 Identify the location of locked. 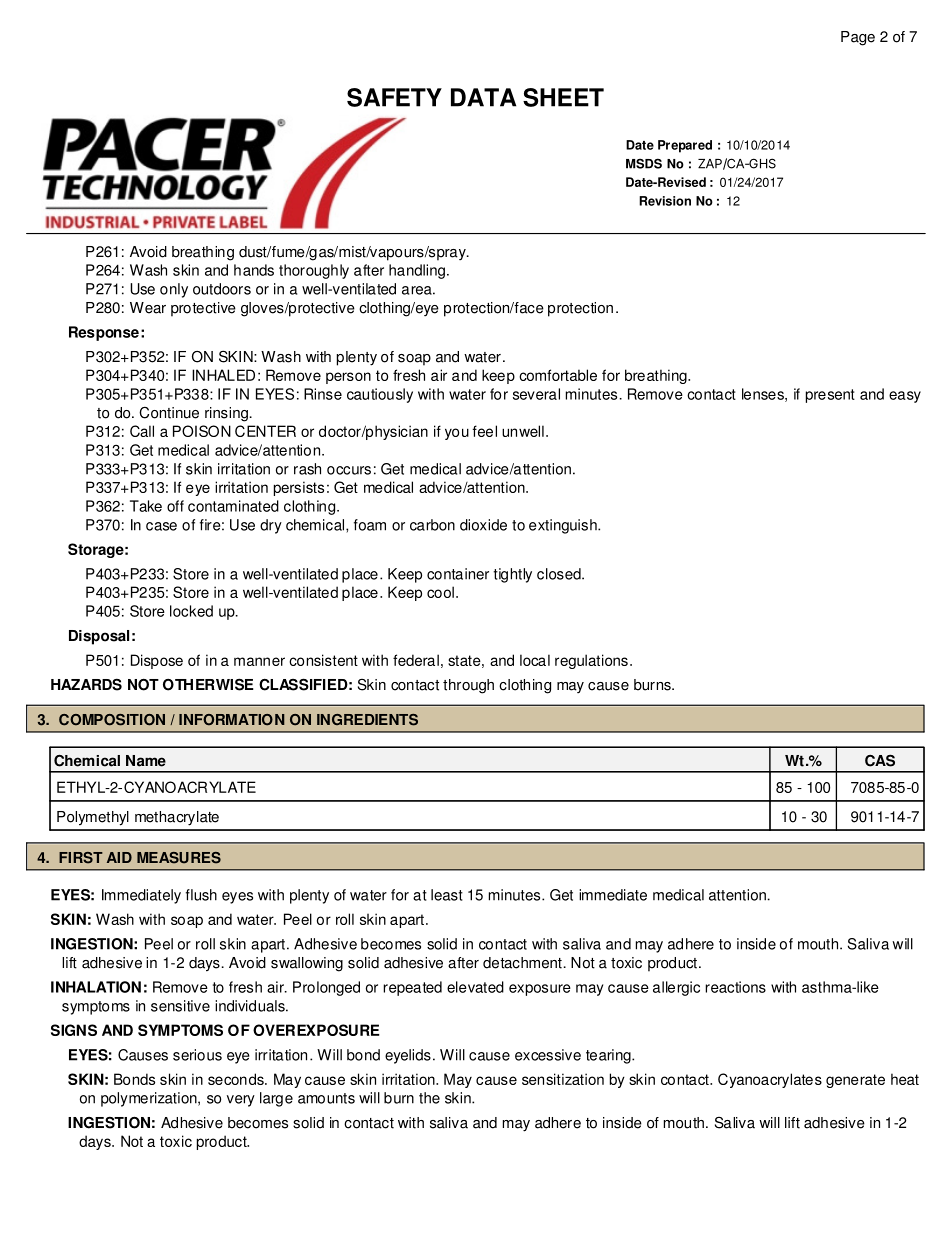
(191, 611).
